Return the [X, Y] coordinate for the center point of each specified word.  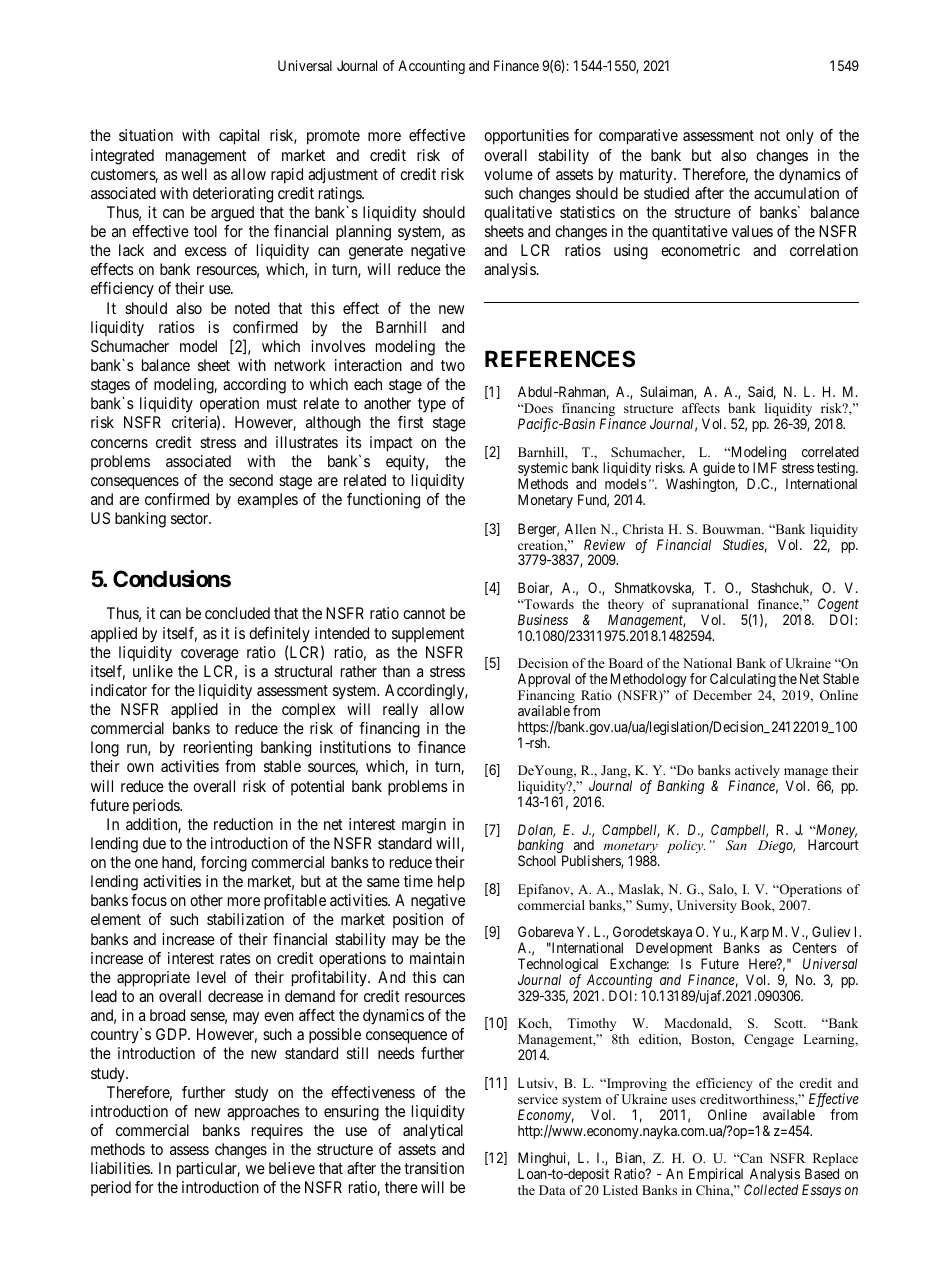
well [194, 174]
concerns [119, 443]
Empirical [716, 1175]
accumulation [796, 193]
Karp [755, 934]
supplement [428, 634]
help [451, 883]
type [432, 405]
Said [762, 393]
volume [508, 174]
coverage [210, 655]
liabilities [121, 1168]
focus [149, 900]
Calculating [743, 680]
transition [434, 1168]
